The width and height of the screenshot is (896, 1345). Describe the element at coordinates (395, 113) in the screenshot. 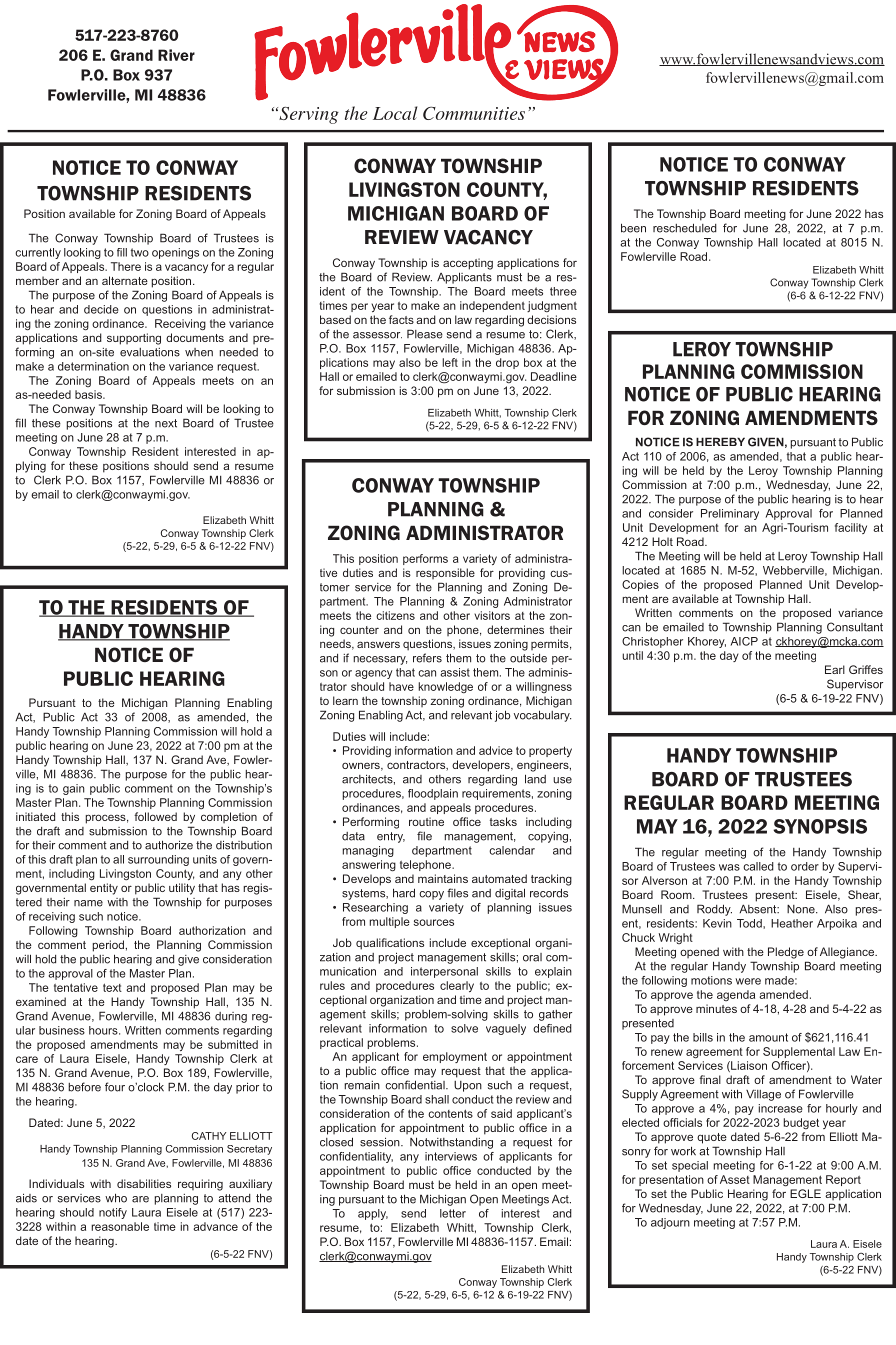

I see `Local` at that location.
